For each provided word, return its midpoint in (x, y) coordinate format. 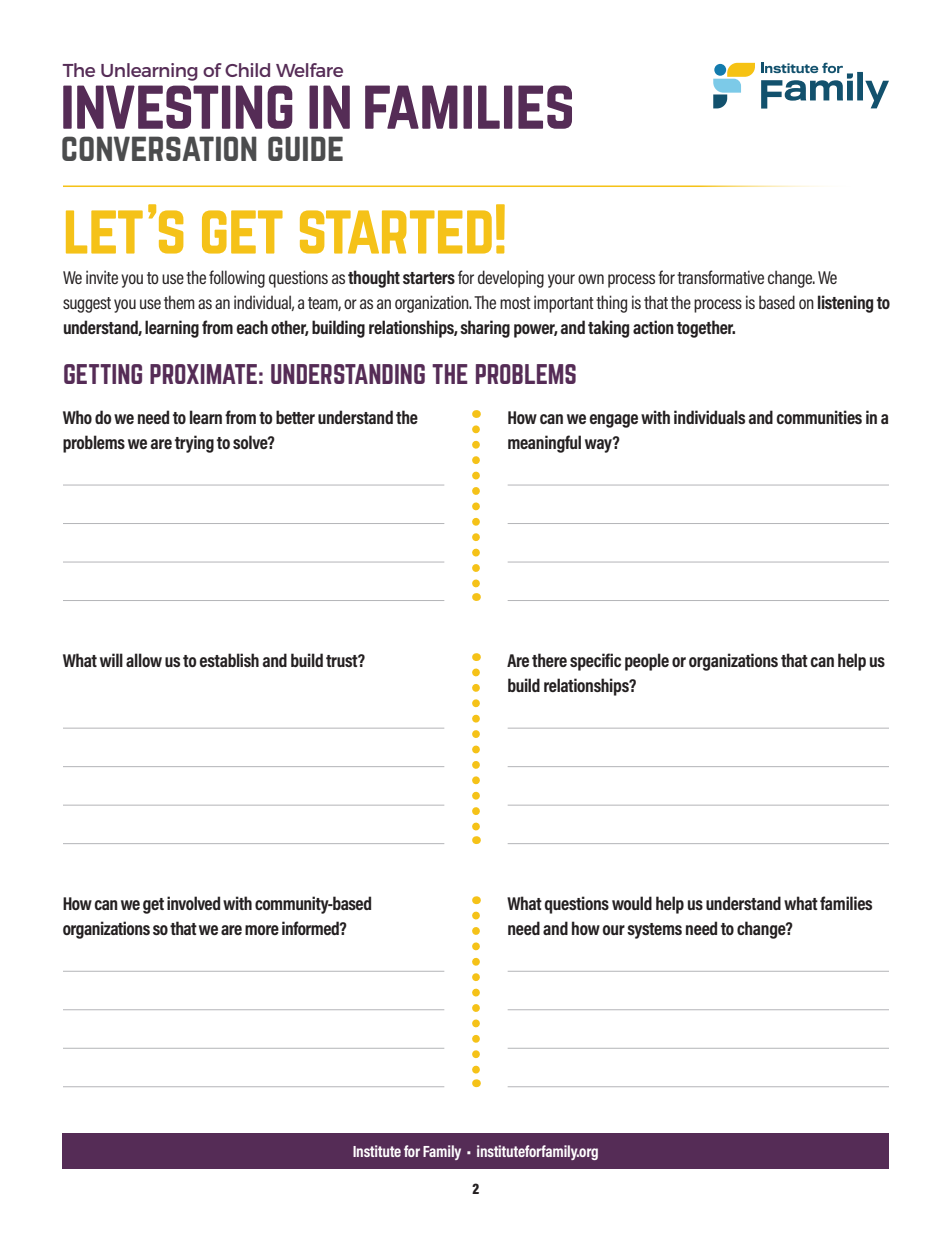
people (647, 662)
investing (178, 107)
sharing (485, 329)
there (549, 660)
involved (193, 903)
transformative (720, 277)
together (706, 329)
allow (144, 660)
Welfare (309, 70)
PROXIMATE (203, 374)
